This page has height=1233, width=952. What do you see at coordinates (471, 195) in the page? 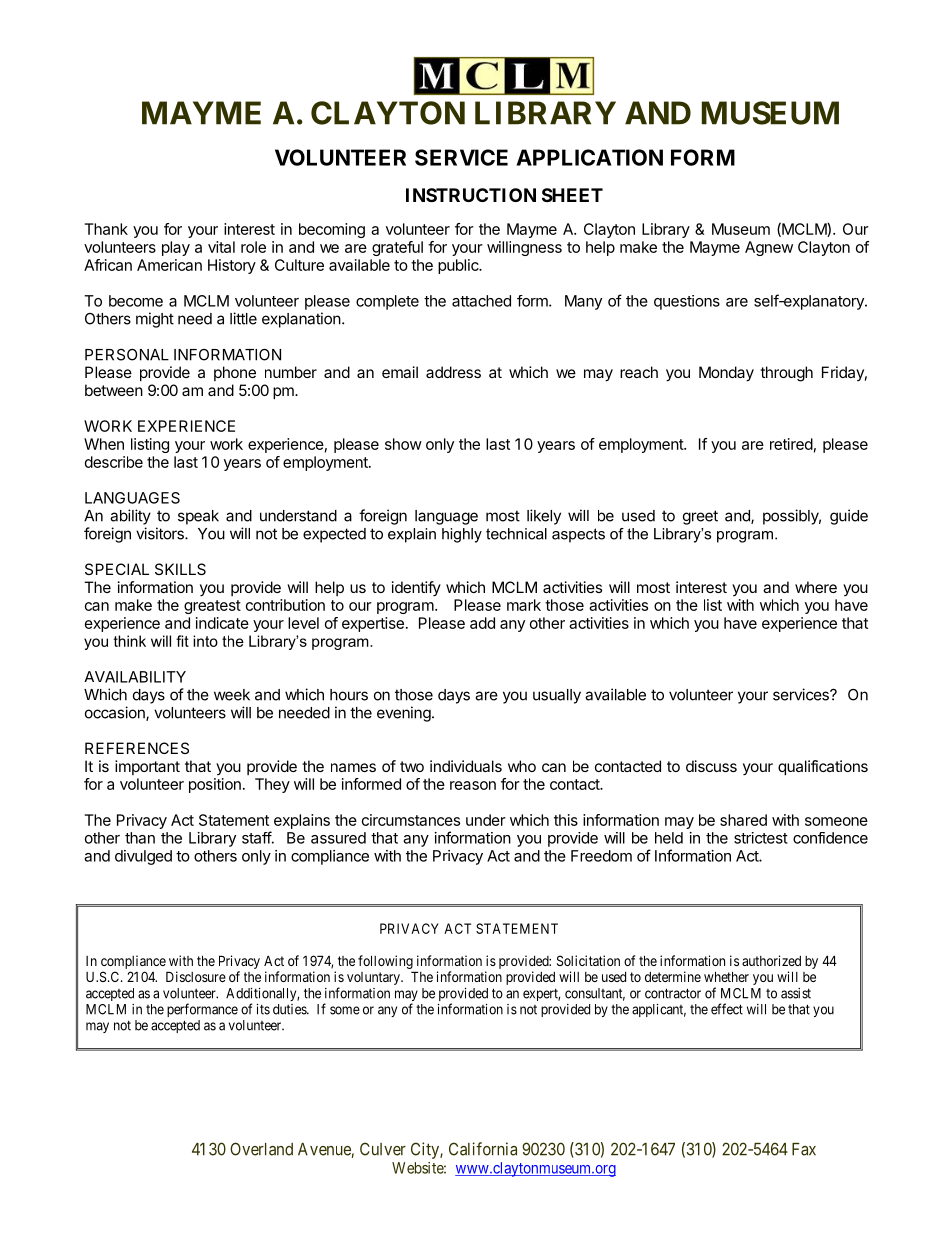
I see `INSTRUCTION` at bounding box center [471, 195].
